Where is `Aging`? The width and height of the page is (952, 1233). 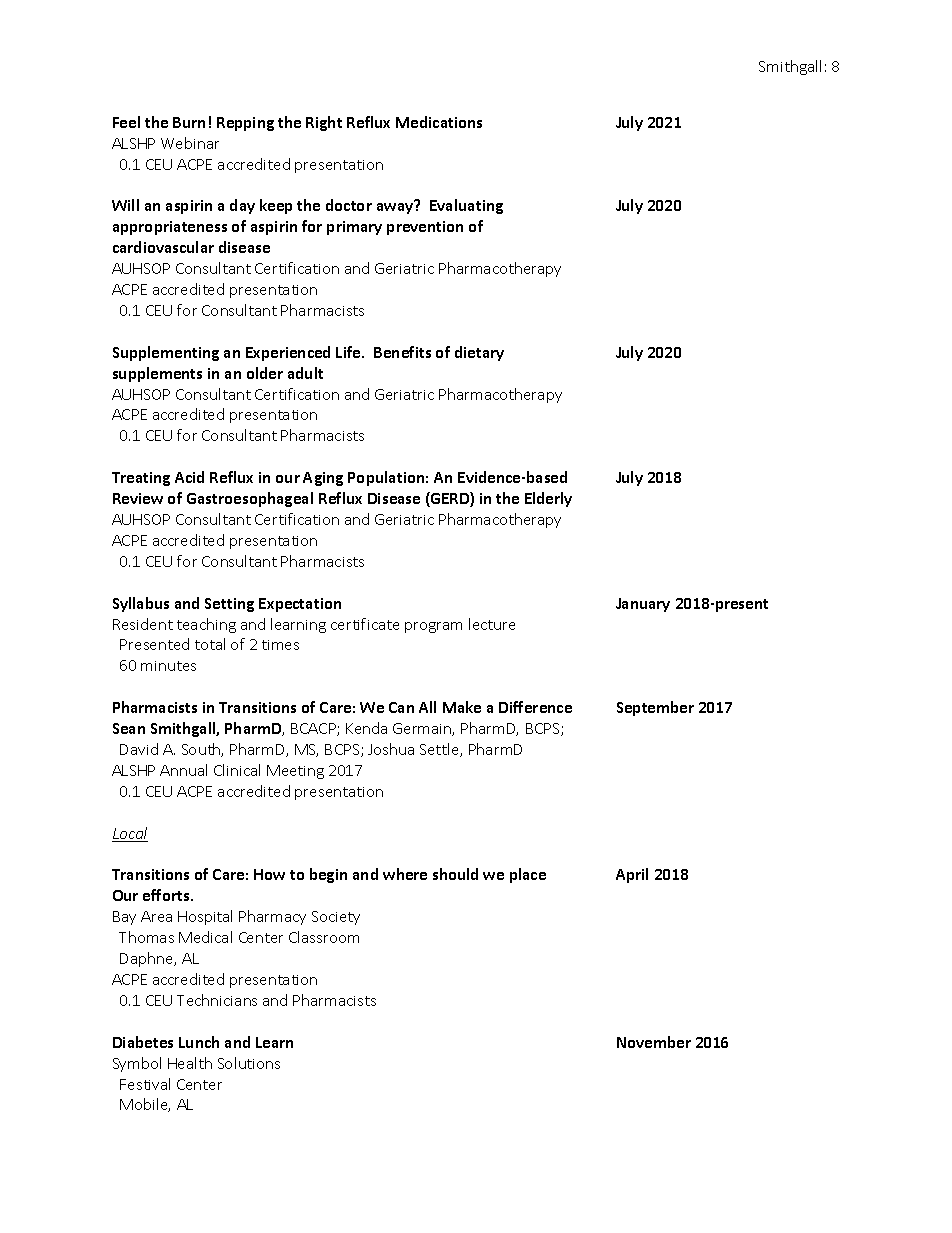 Aging is located at coordinates (323, 479).
